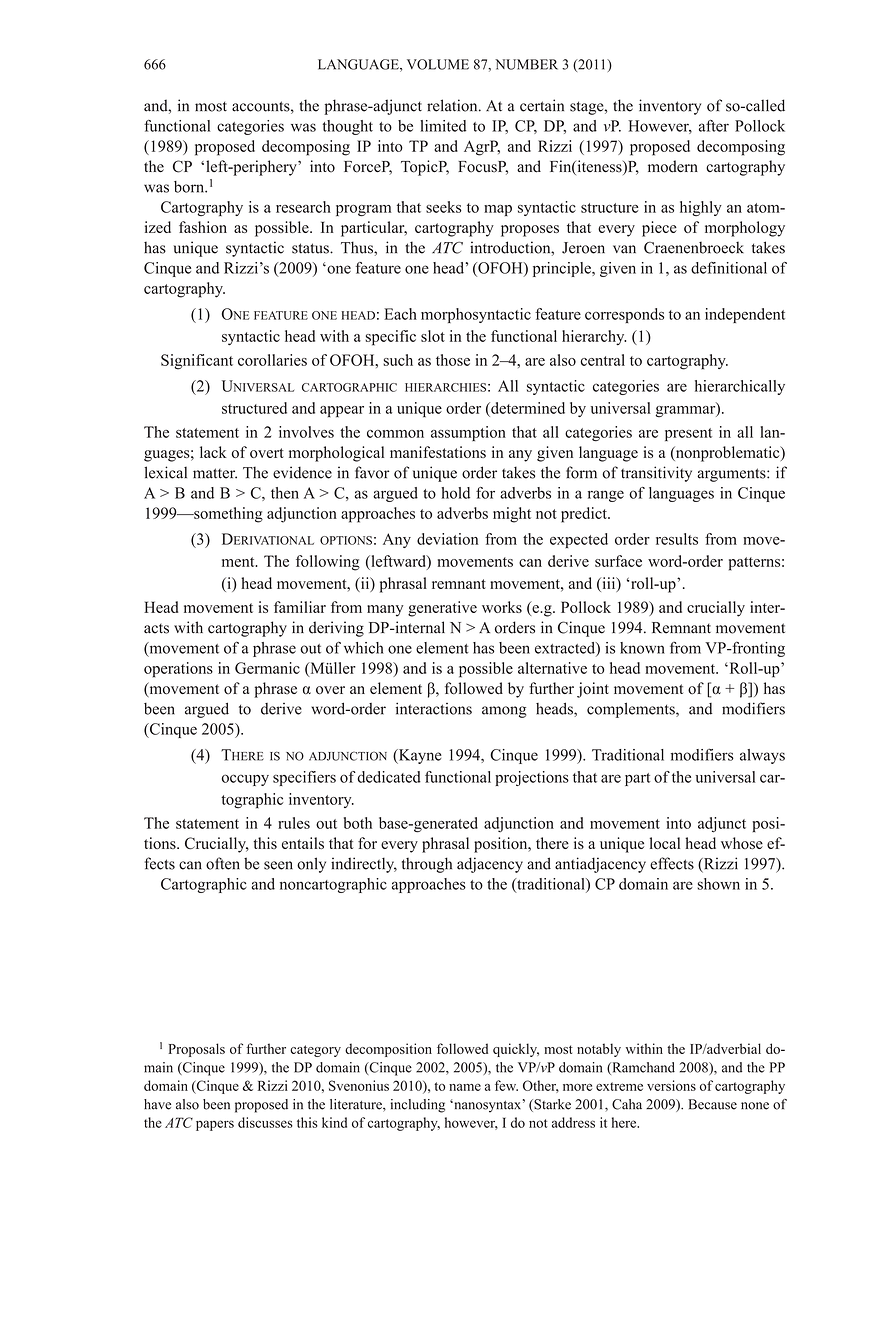 The width and height of the screenshot is (896, 1328). What do you see at coordinates (762, 756) in the screenshot?
I see `always` at bounding box center [762, 756].
